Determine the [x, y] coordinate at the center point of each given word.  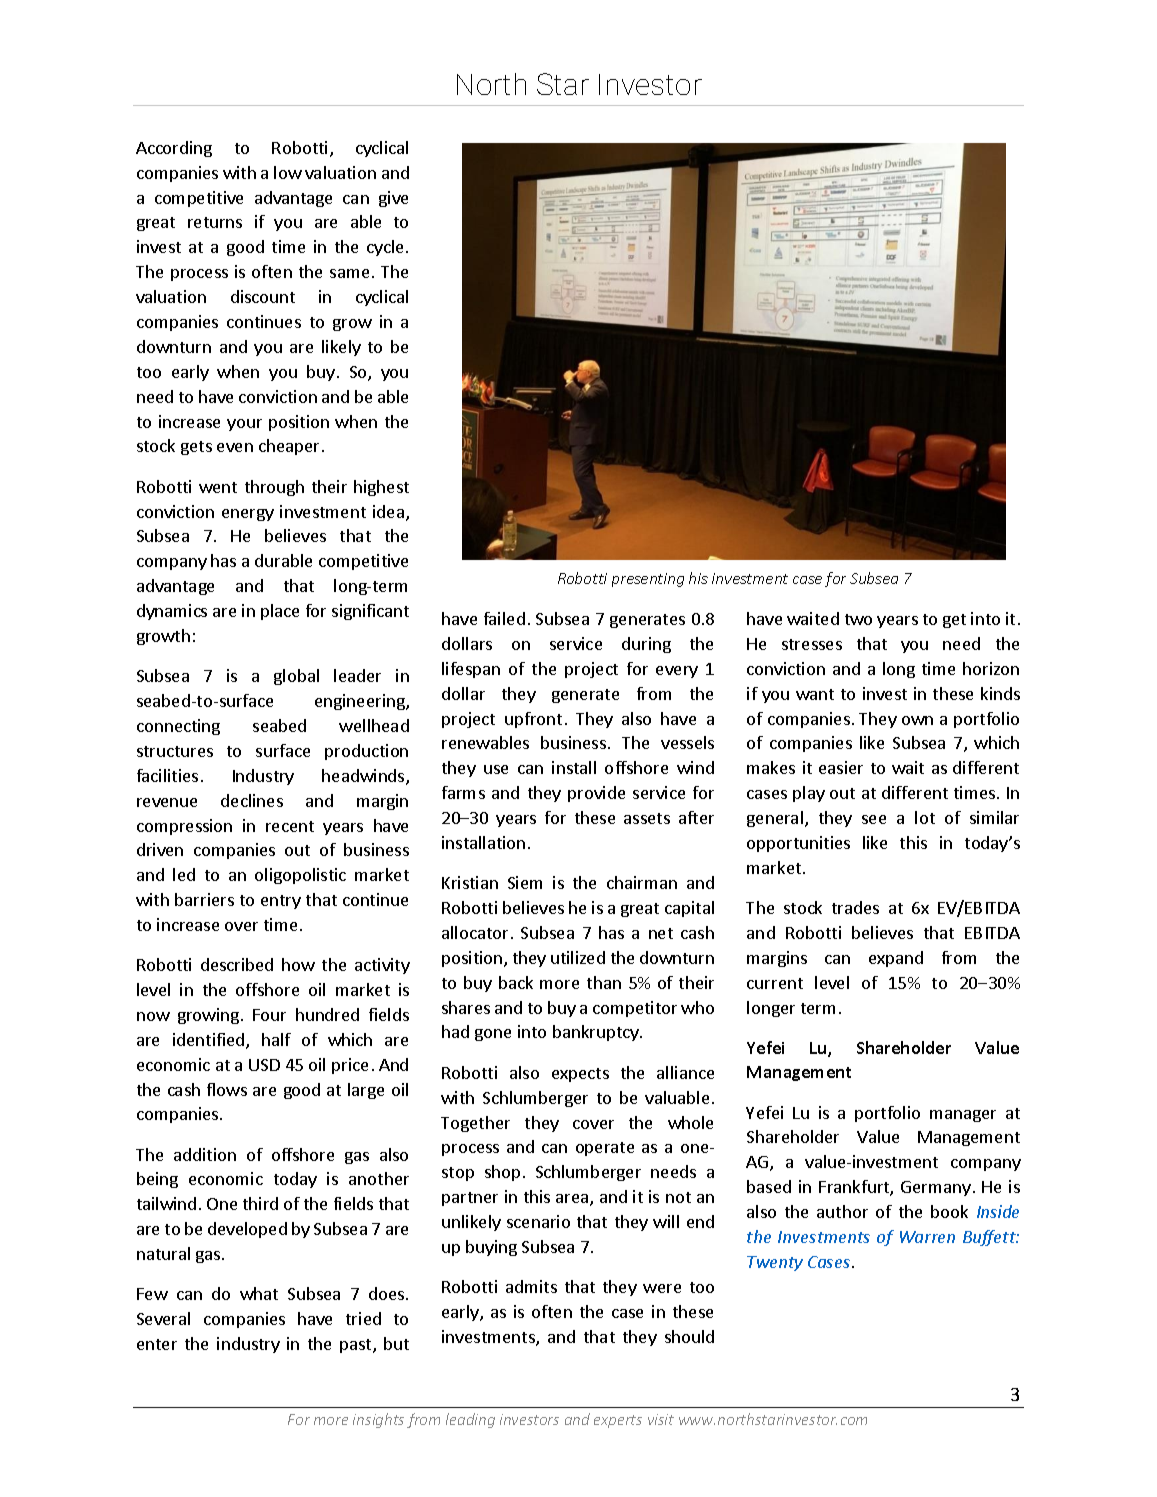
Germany [936, 1188]
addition [205, 1154]
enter [157, 1344]
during [646, 645]
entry [281, 902]
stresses [812, 644]
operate [605, 1149]
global [296, 677]
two [858, 619]
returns [215, 222]
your [244, 425]
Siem [525, 882]
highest [381, 488]
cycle [387, 248]
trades [855, 907]
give [393, 199]
